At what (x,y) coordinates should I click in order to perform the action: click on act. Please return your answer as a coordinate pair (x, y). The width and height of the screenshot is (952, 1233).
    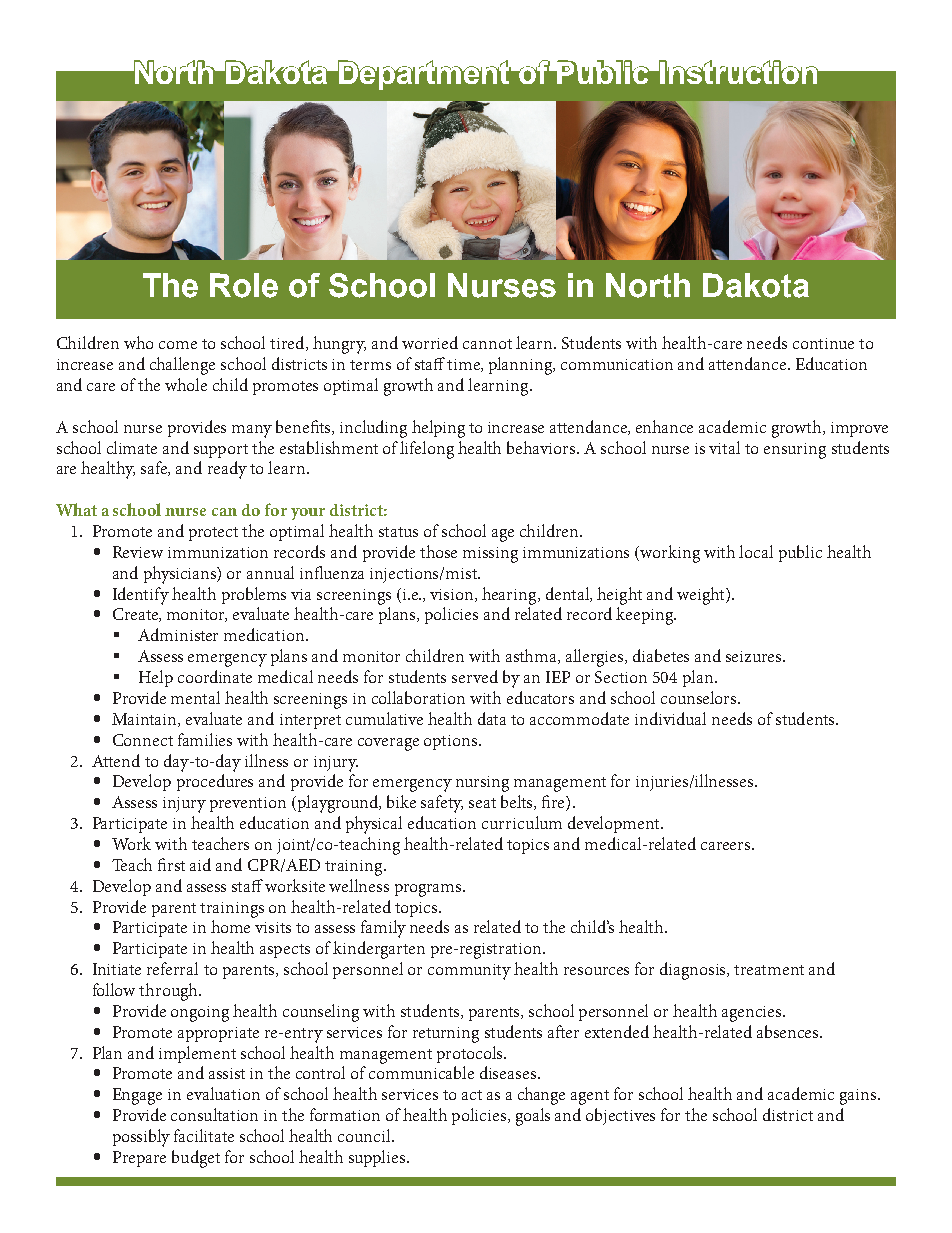
    Looking at the image, I should click on (472, 1095).
